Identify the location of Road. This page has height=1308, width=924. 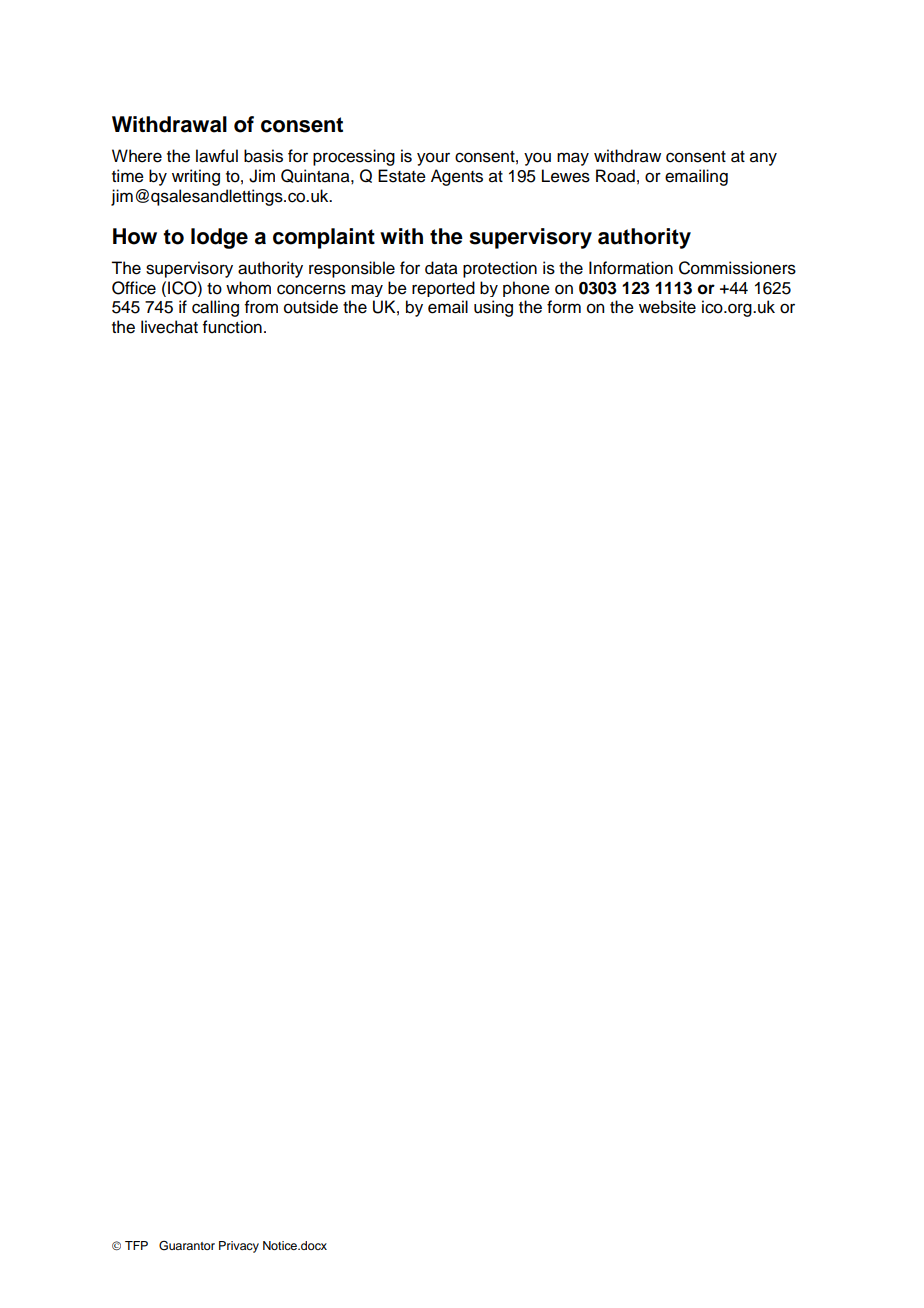
(615, 176).
